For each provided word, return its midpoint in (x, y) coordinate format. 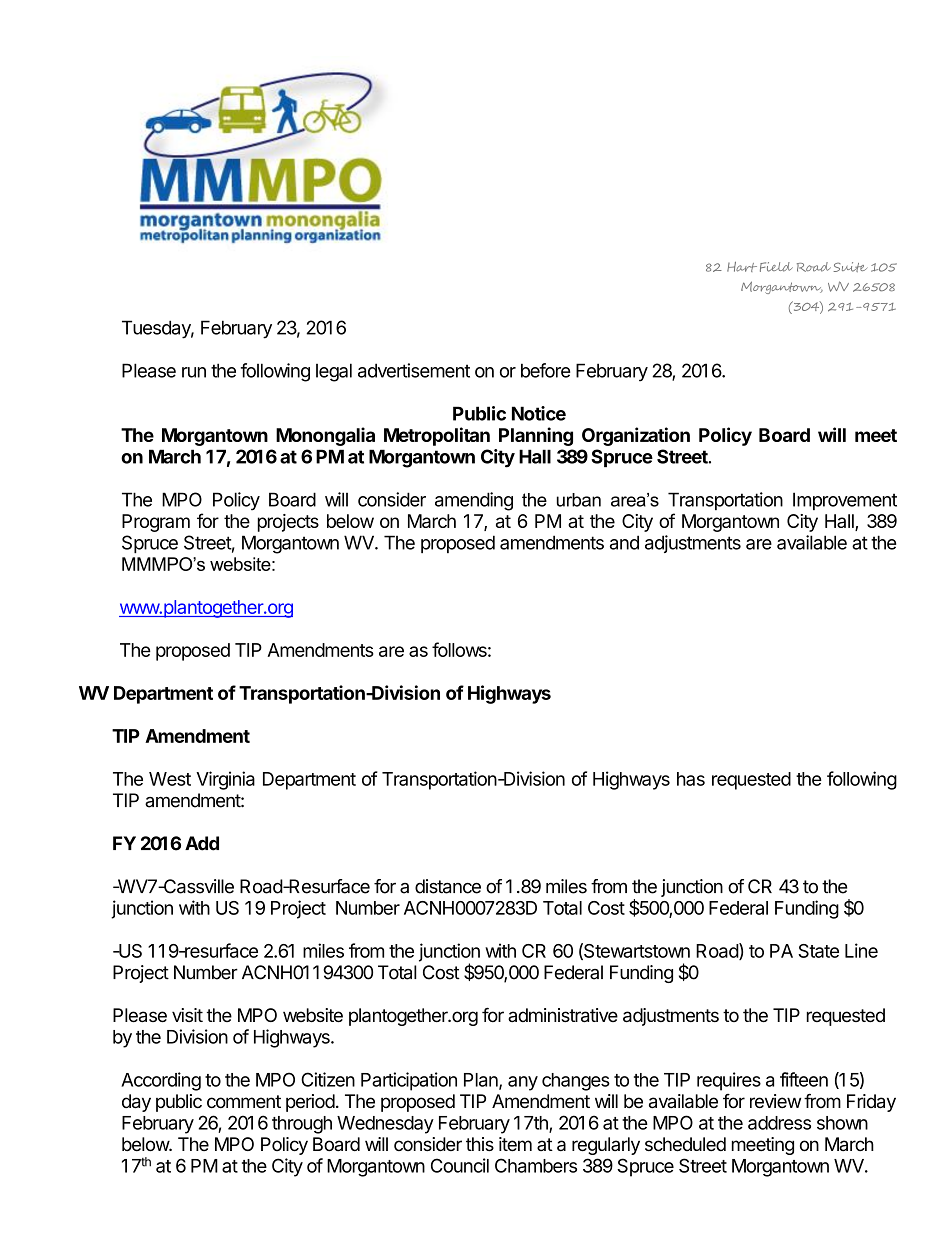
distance (448, 886)
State (818, 951)
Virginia (225, 780)
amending (474, 501)
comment (244, 1101)
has (691, 779)
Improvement (845, 501)
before (545, 370)
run (194, 372)
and (624, 542)
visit (187, 1015)
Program (156, 523)
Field (776, 267)
